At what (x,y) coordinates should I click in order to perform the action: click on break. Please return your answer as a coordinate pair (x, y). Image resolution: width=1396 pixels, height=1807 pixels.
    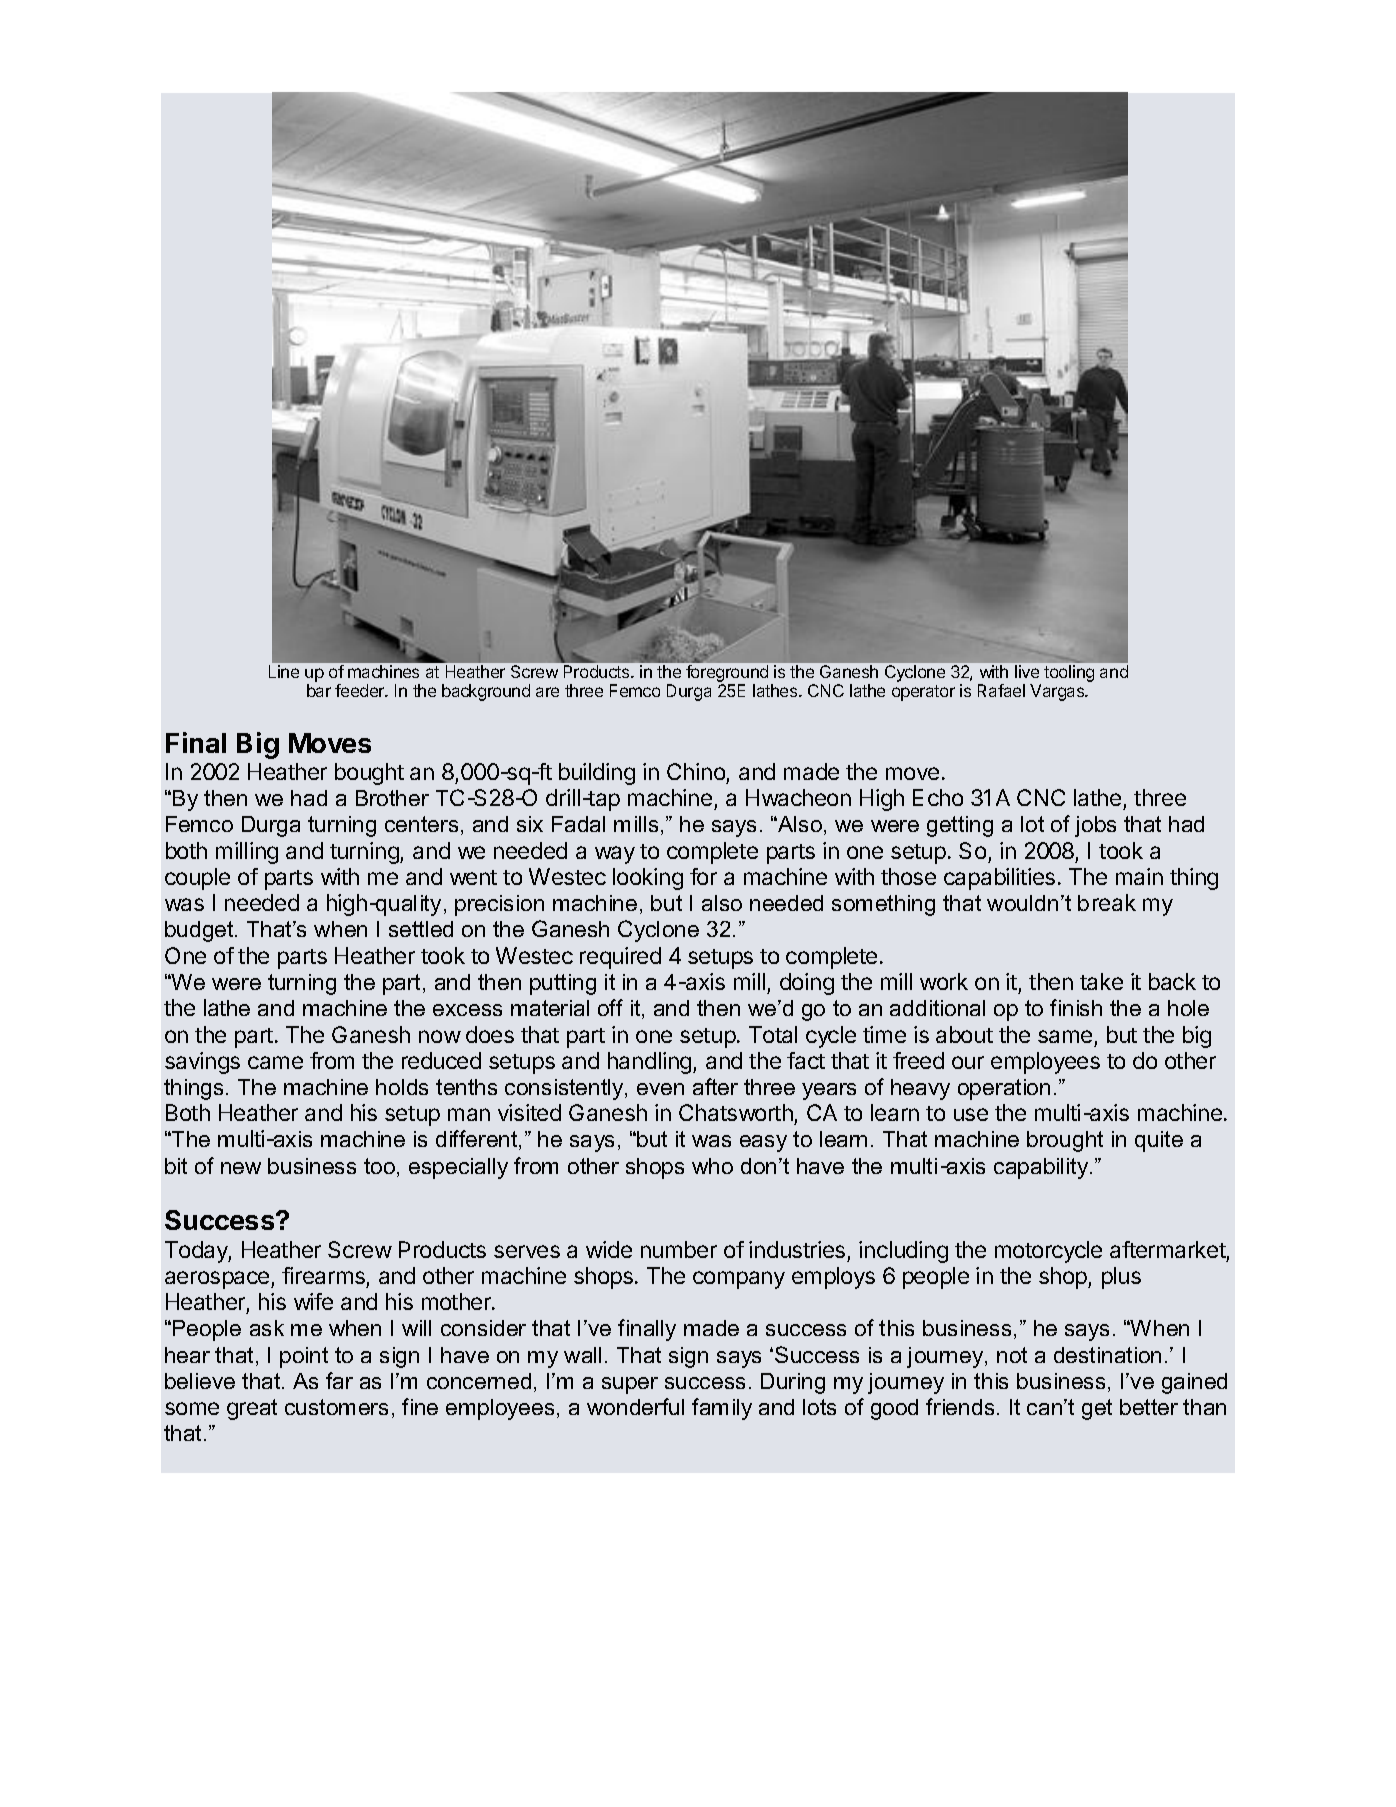
    Looking at the image, I should click on (1107, 902).
